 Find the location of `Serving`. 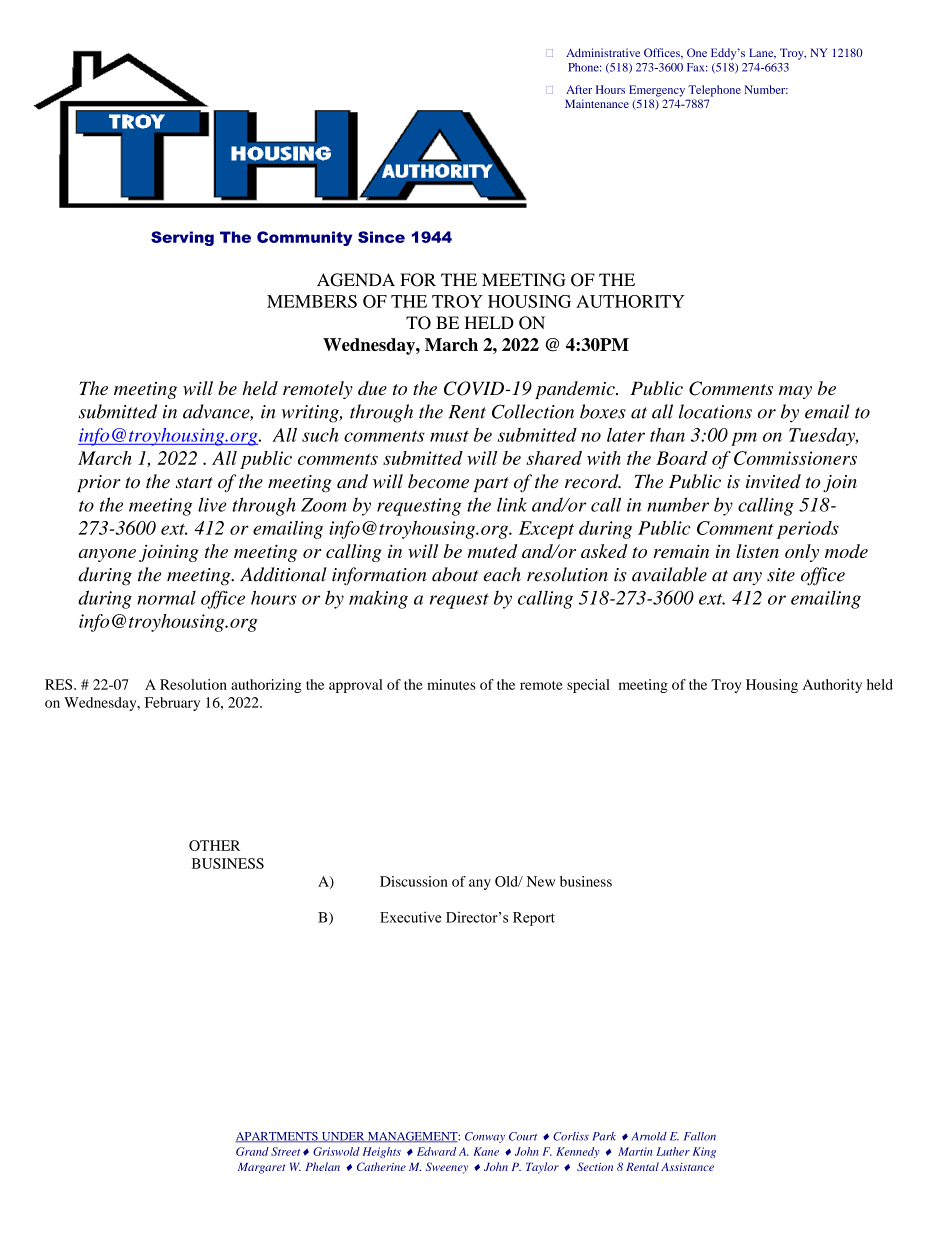

Serving is located at coordinates (182, 238).
